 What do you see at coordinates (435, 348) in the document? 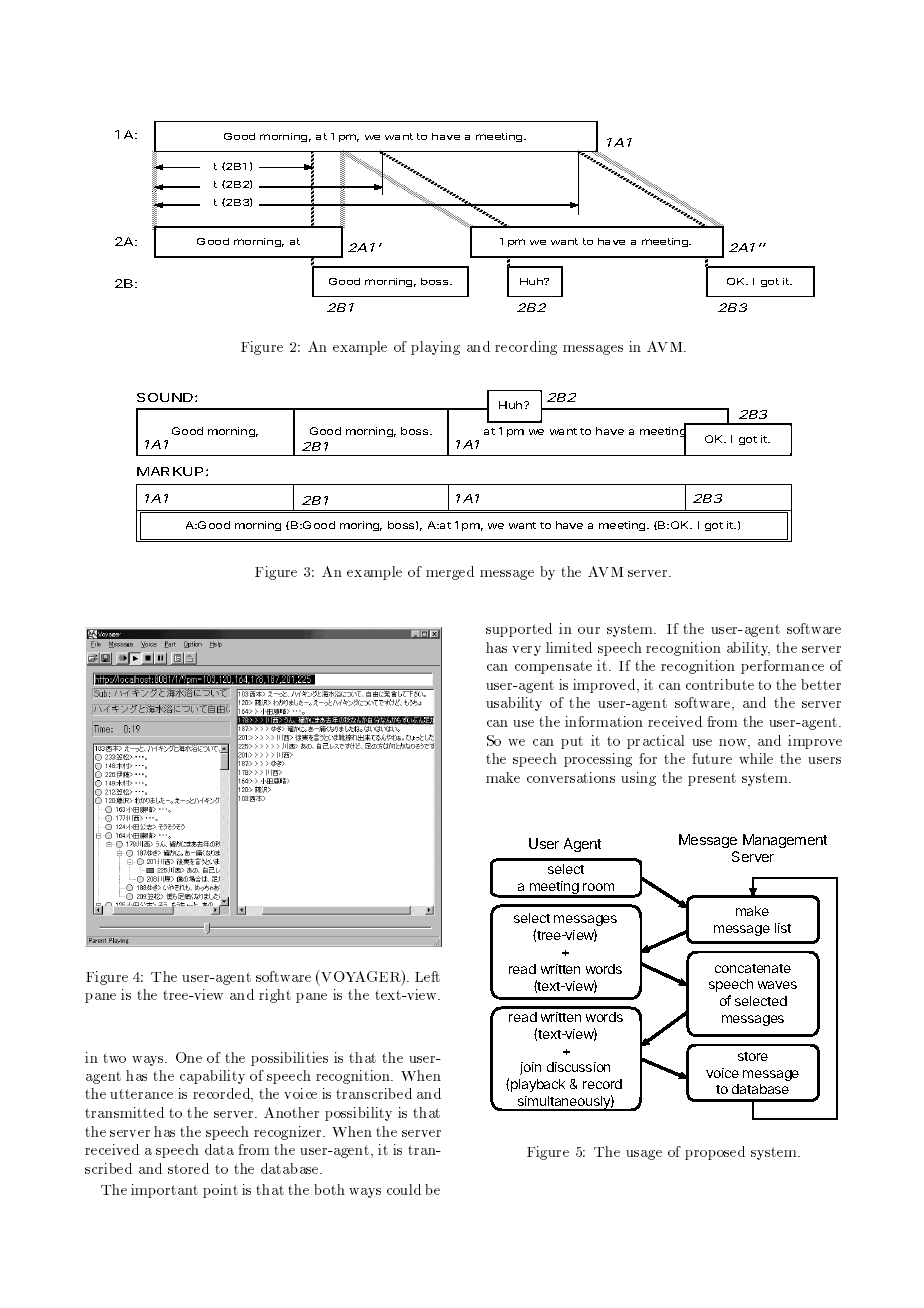
I see `playing` at bounding box center [435, 348].
